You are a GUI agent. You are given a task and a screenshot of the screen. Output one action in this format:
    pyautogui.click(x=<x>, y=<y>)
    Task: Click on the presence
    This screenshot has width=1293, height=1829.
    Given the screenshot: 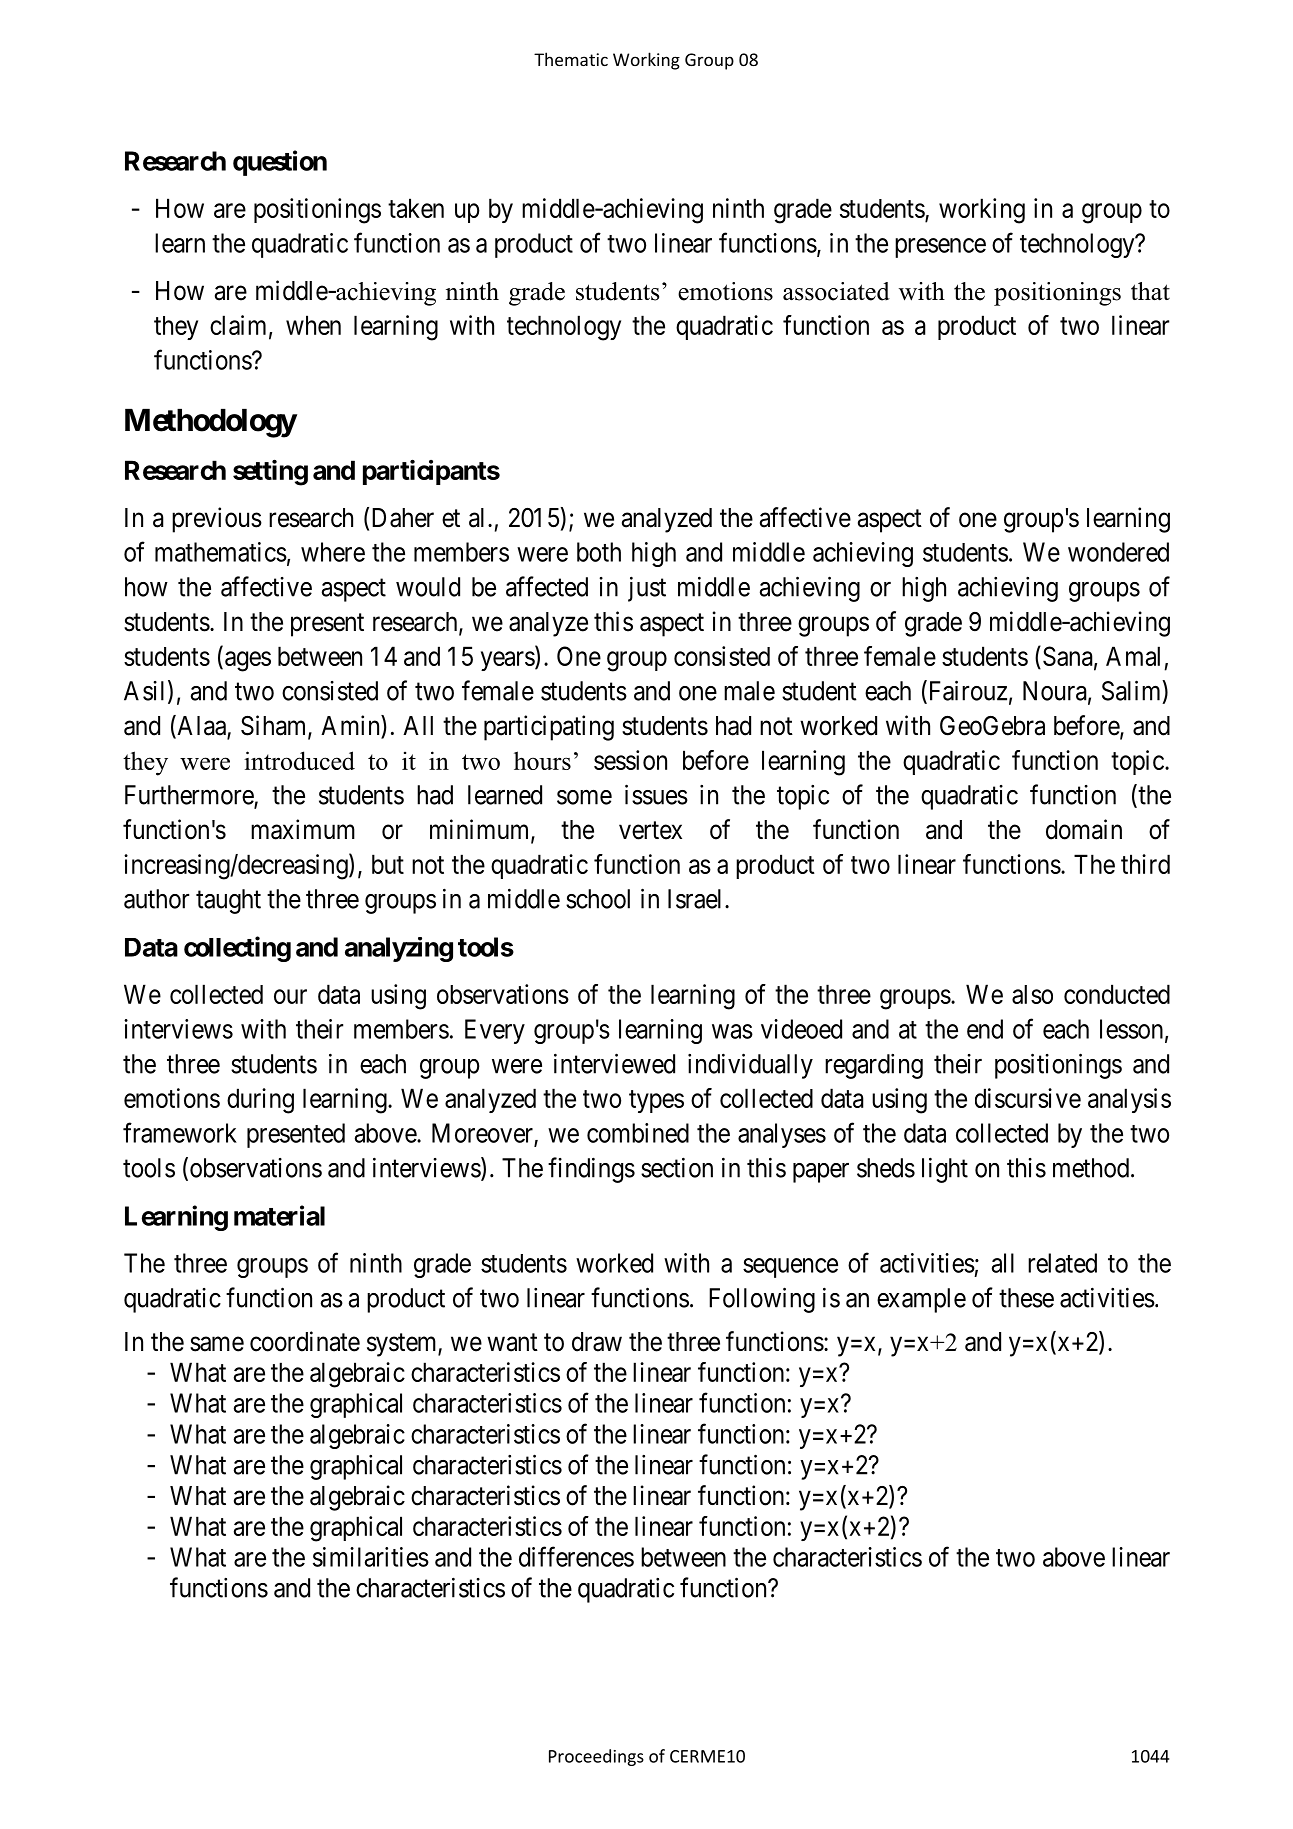 What is the action you would take?
    pyautogui.click(x=940, y=248)
